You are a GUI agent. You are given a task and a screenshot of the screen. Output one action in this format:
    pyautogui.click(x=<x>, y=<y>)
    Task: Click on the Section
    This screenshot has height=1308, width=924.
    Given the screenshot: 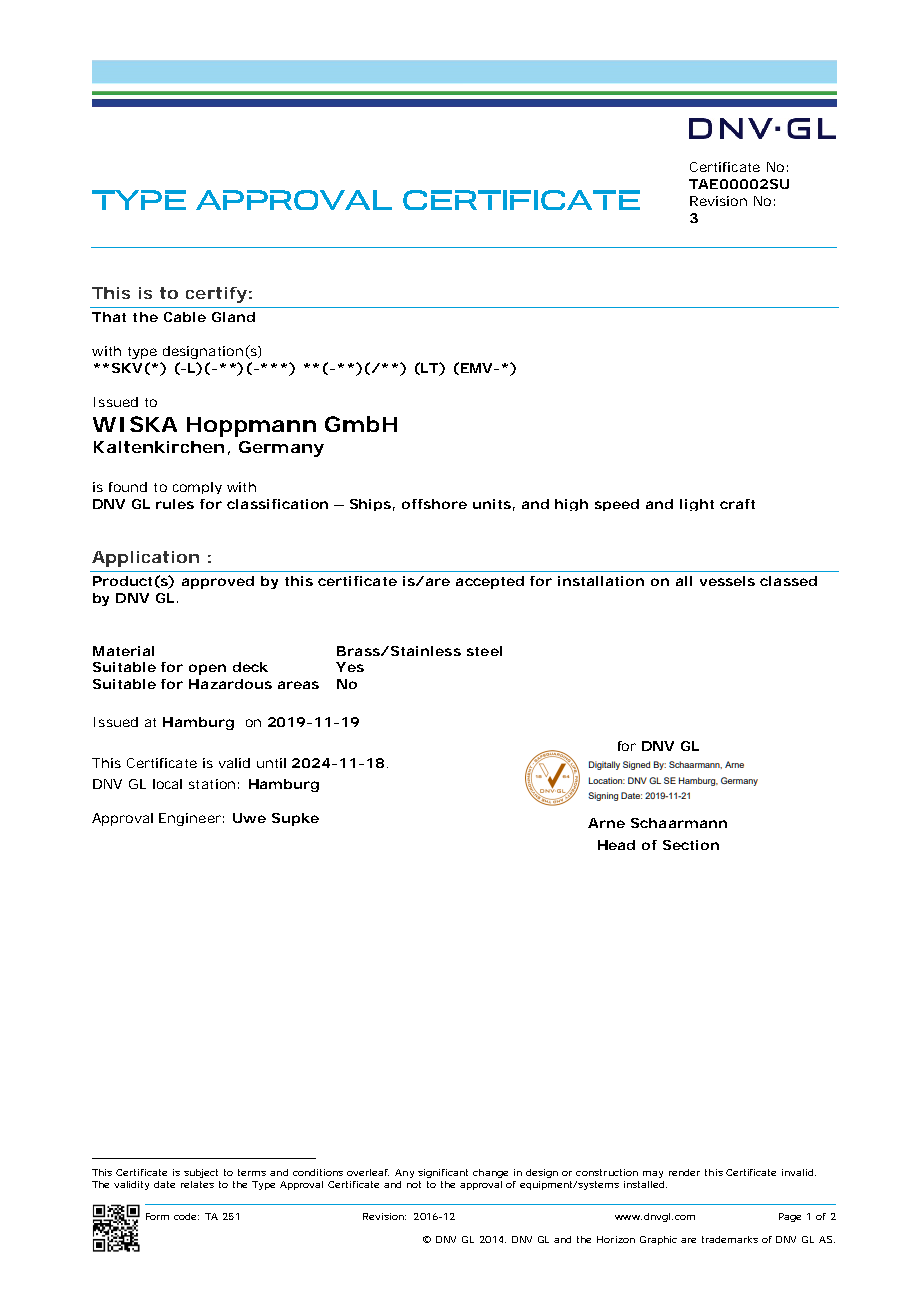 What is the action you would take?
    pyautogui.click(x=691, y=845)
